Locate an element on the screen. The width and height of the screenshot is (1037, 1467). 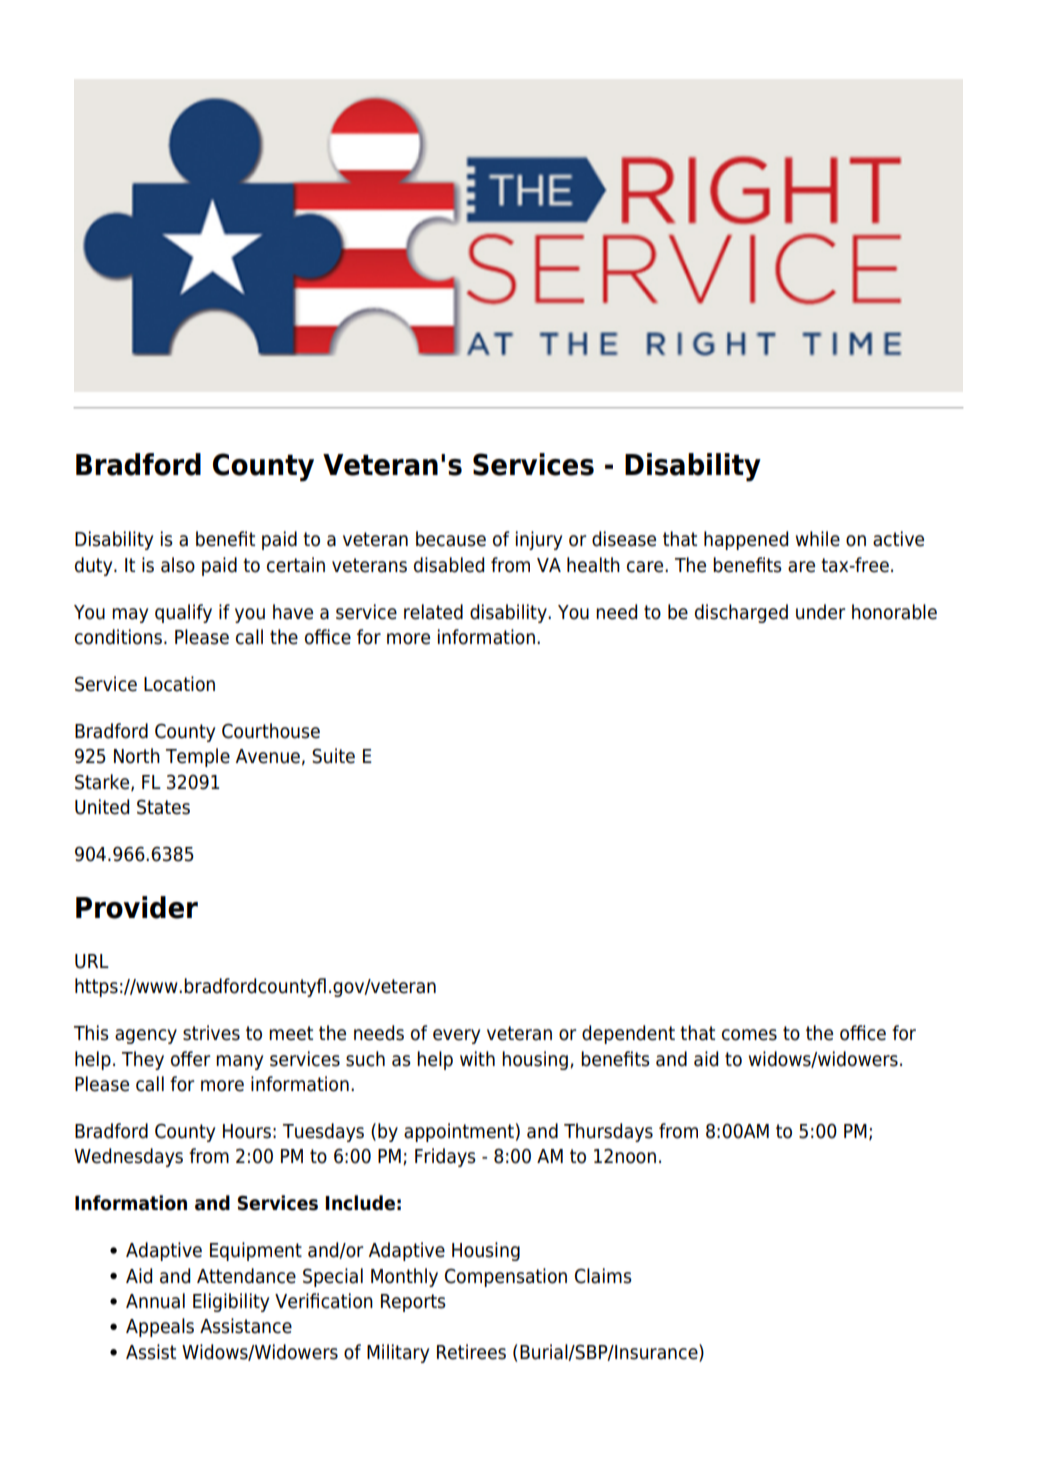
Appeals is located at coordinates (160, 1327).
